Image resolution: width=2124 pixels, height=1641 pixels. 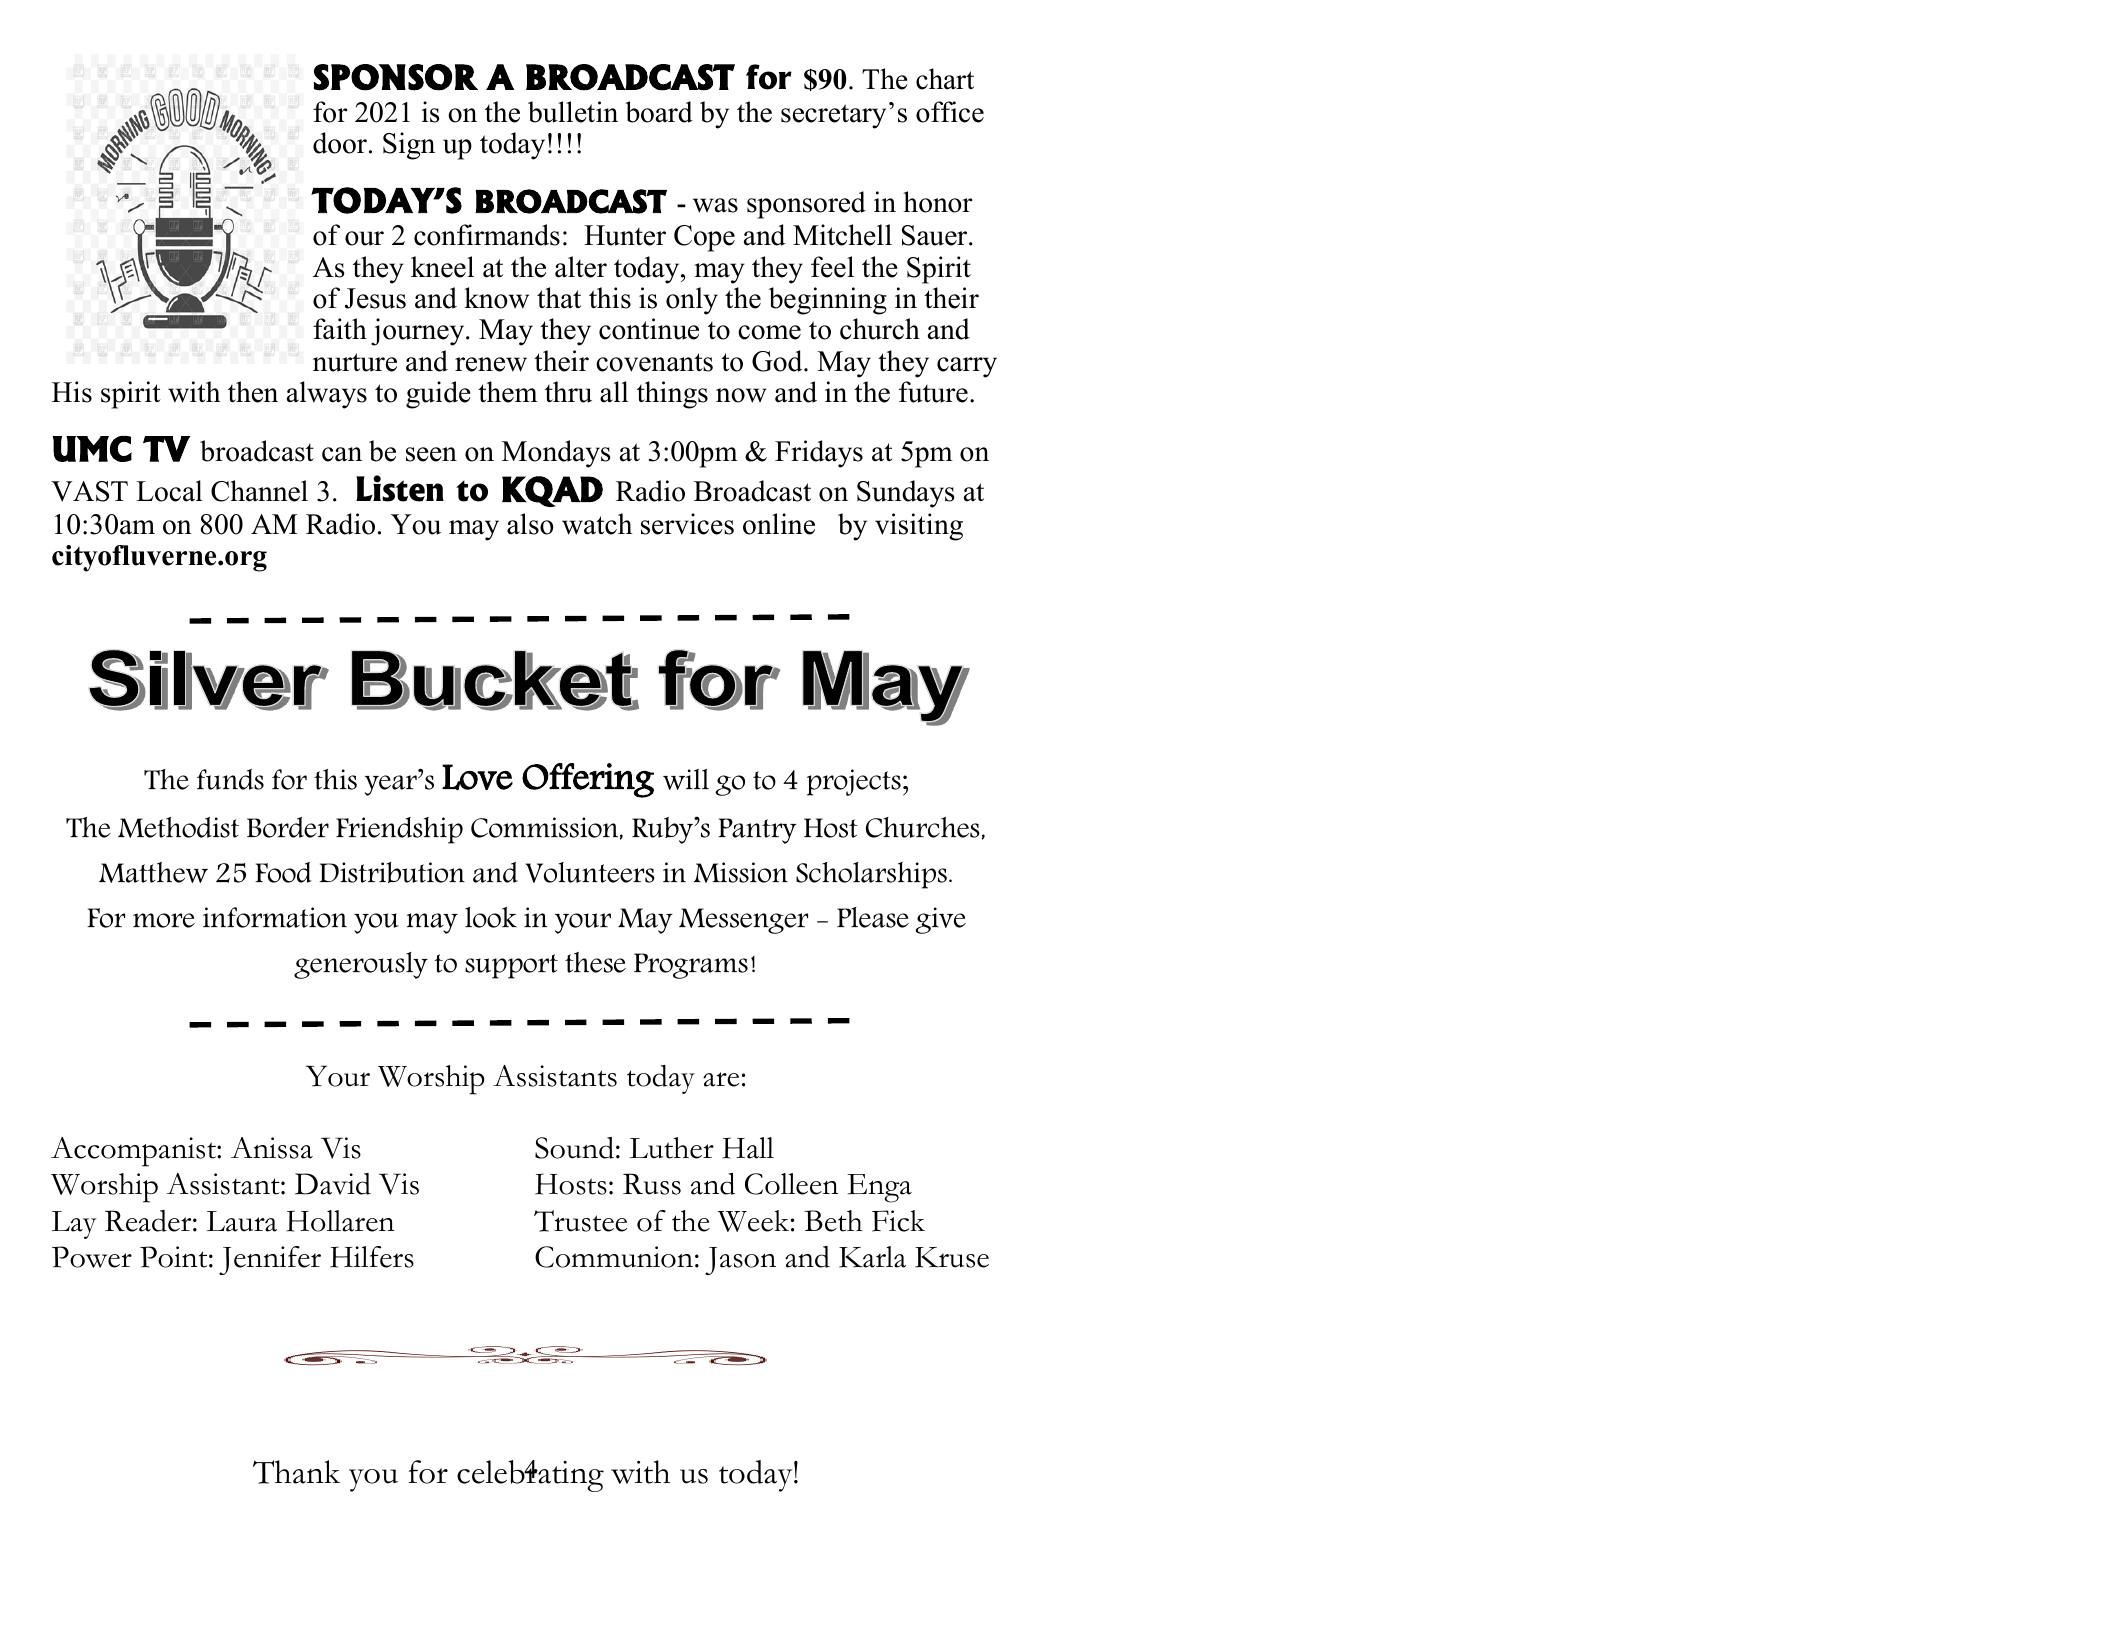 What do you see at coordinates (477, 777) in the document?
I see `Love` at bounding box center [477, 777].
